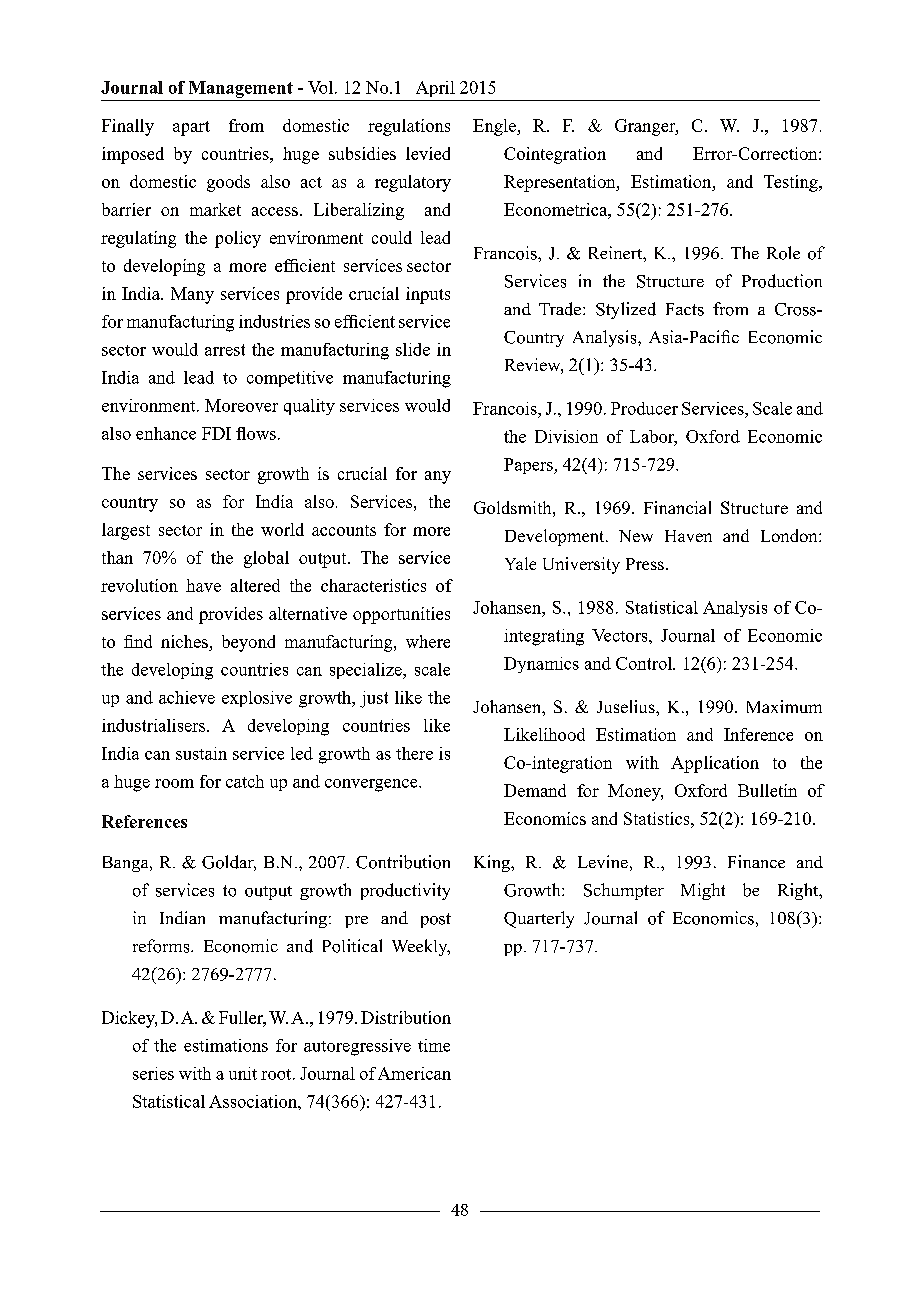 This screenshot has width=924, height=1308. I want to click on Might, so click(703, 891).
